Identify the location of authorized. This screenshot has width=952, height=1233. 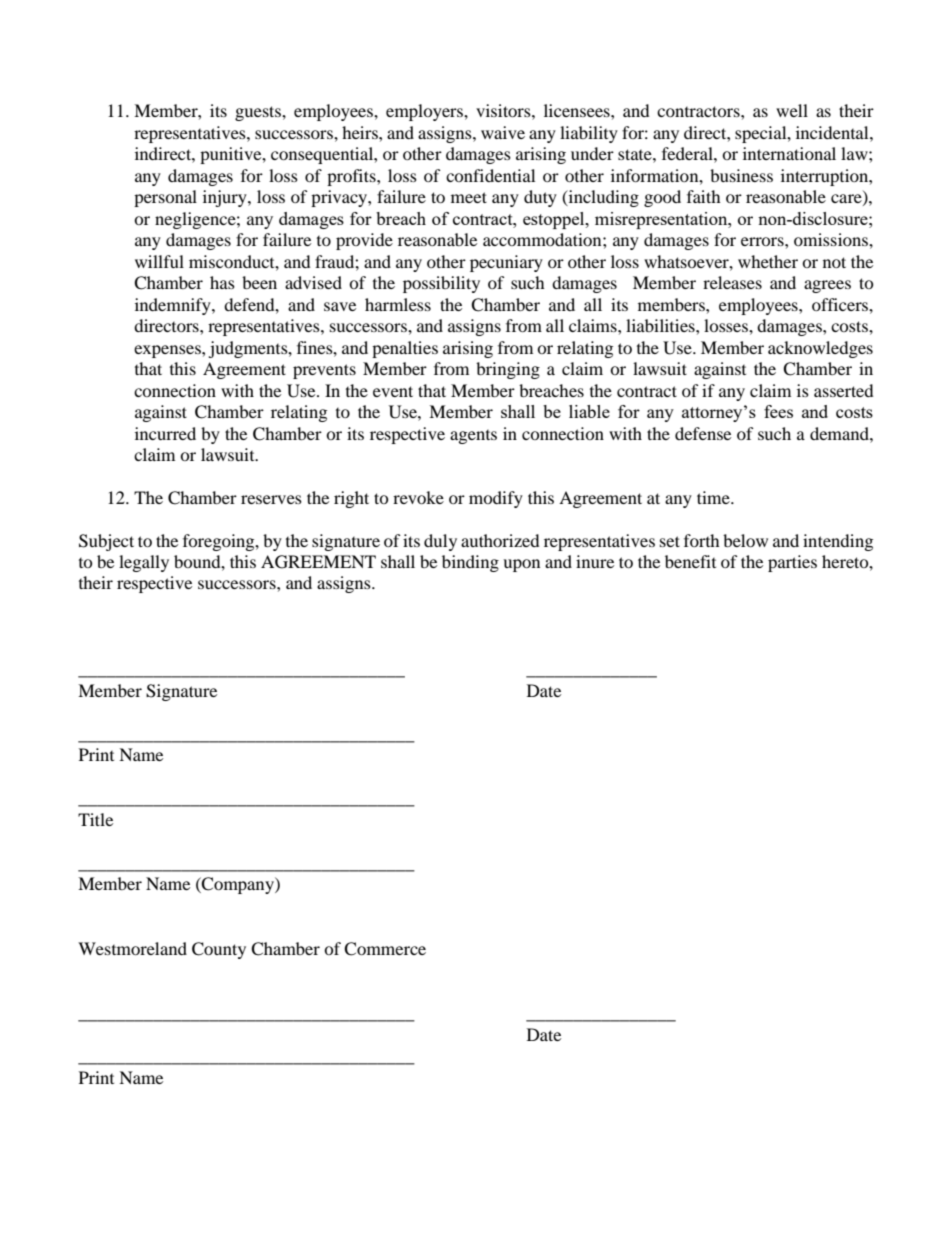
(500, 540).
